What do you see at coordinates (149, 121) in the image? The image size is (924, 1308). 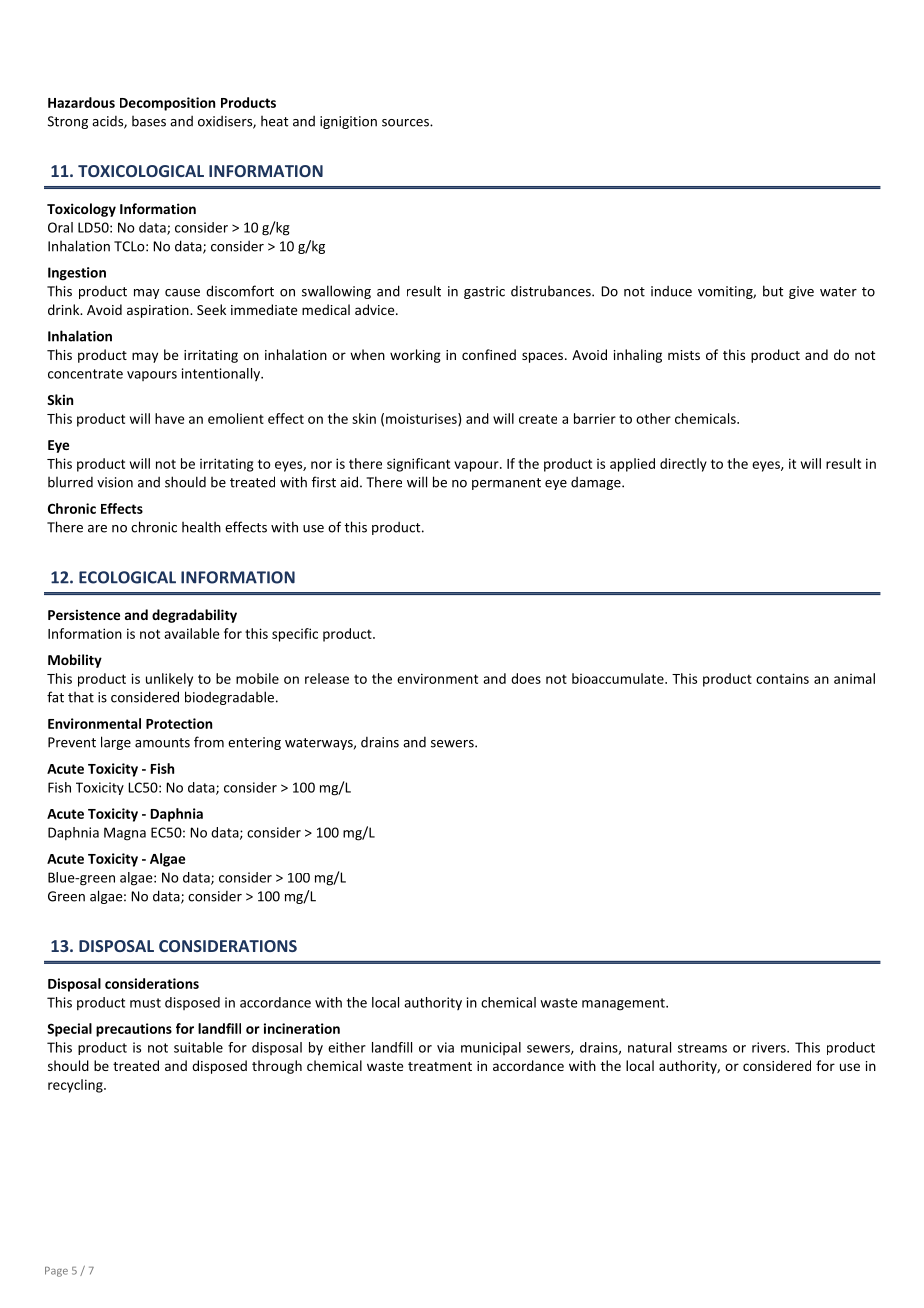 I see `bases` at bounding box center [149, 121].
